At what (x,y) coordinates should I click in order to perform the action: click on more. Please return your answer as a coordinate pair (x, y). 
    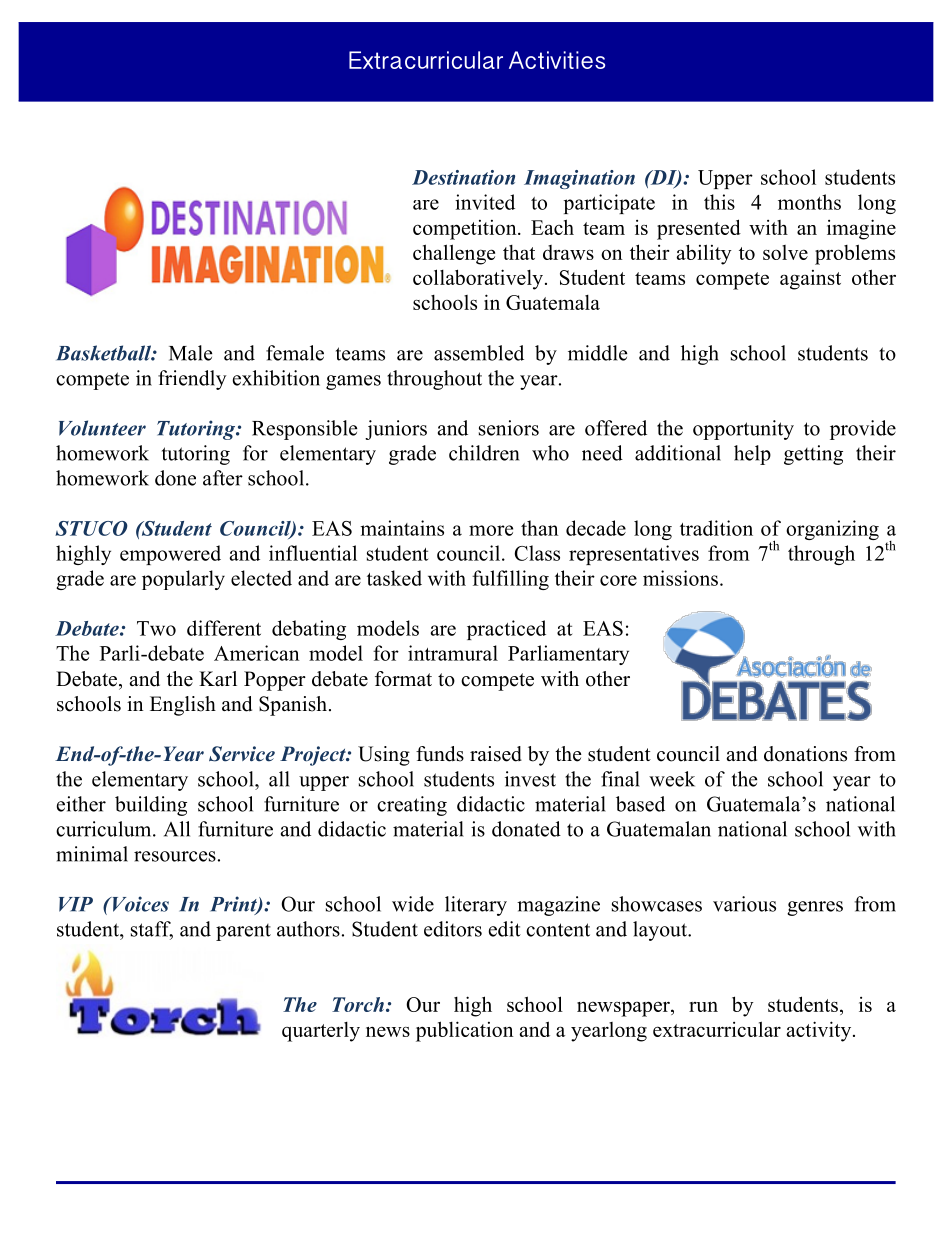
    Looking at the image, I should click on (491, 530).
